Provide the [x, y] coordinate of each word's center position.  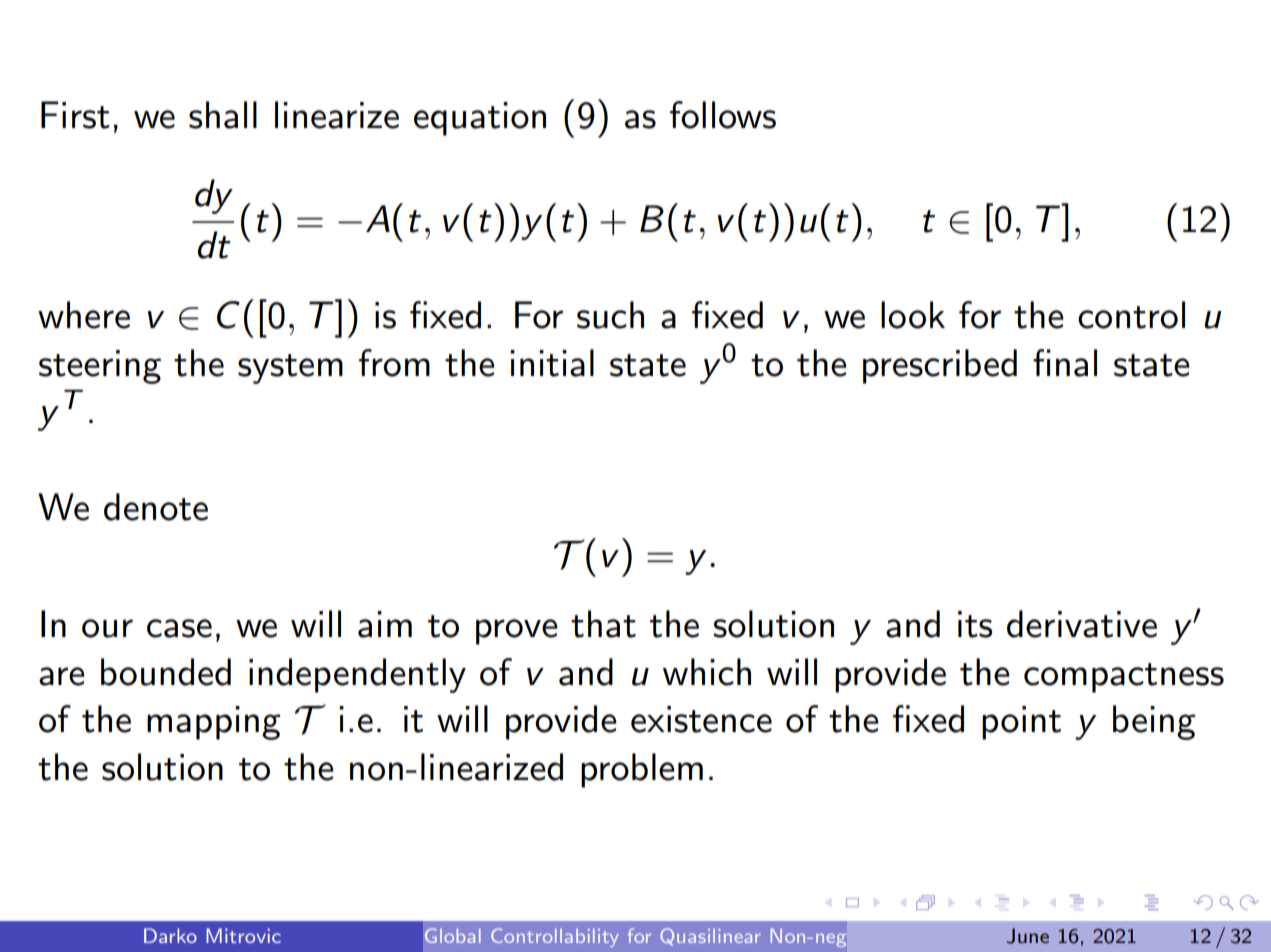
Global [453, 935]
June [1028, 936]
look [913, 315]
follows [723, 115]
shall [223, 115]
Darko [170, 935]
